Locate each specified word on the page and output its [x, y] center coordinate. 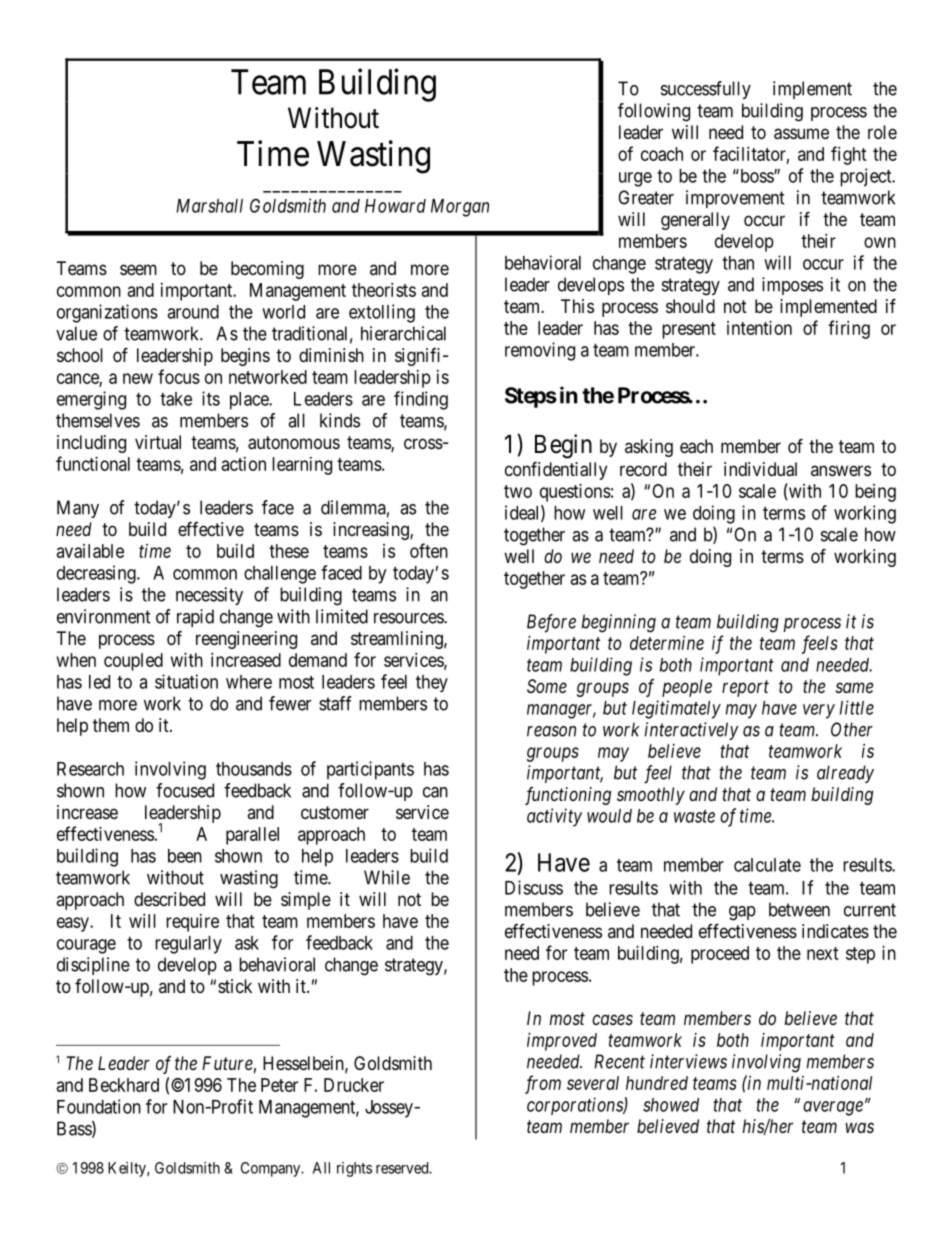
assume [801, 134]
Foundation [99, 1106]
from [543, 1084]
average [833, 1108]
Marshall [209, 206]
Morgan [460, 208]
